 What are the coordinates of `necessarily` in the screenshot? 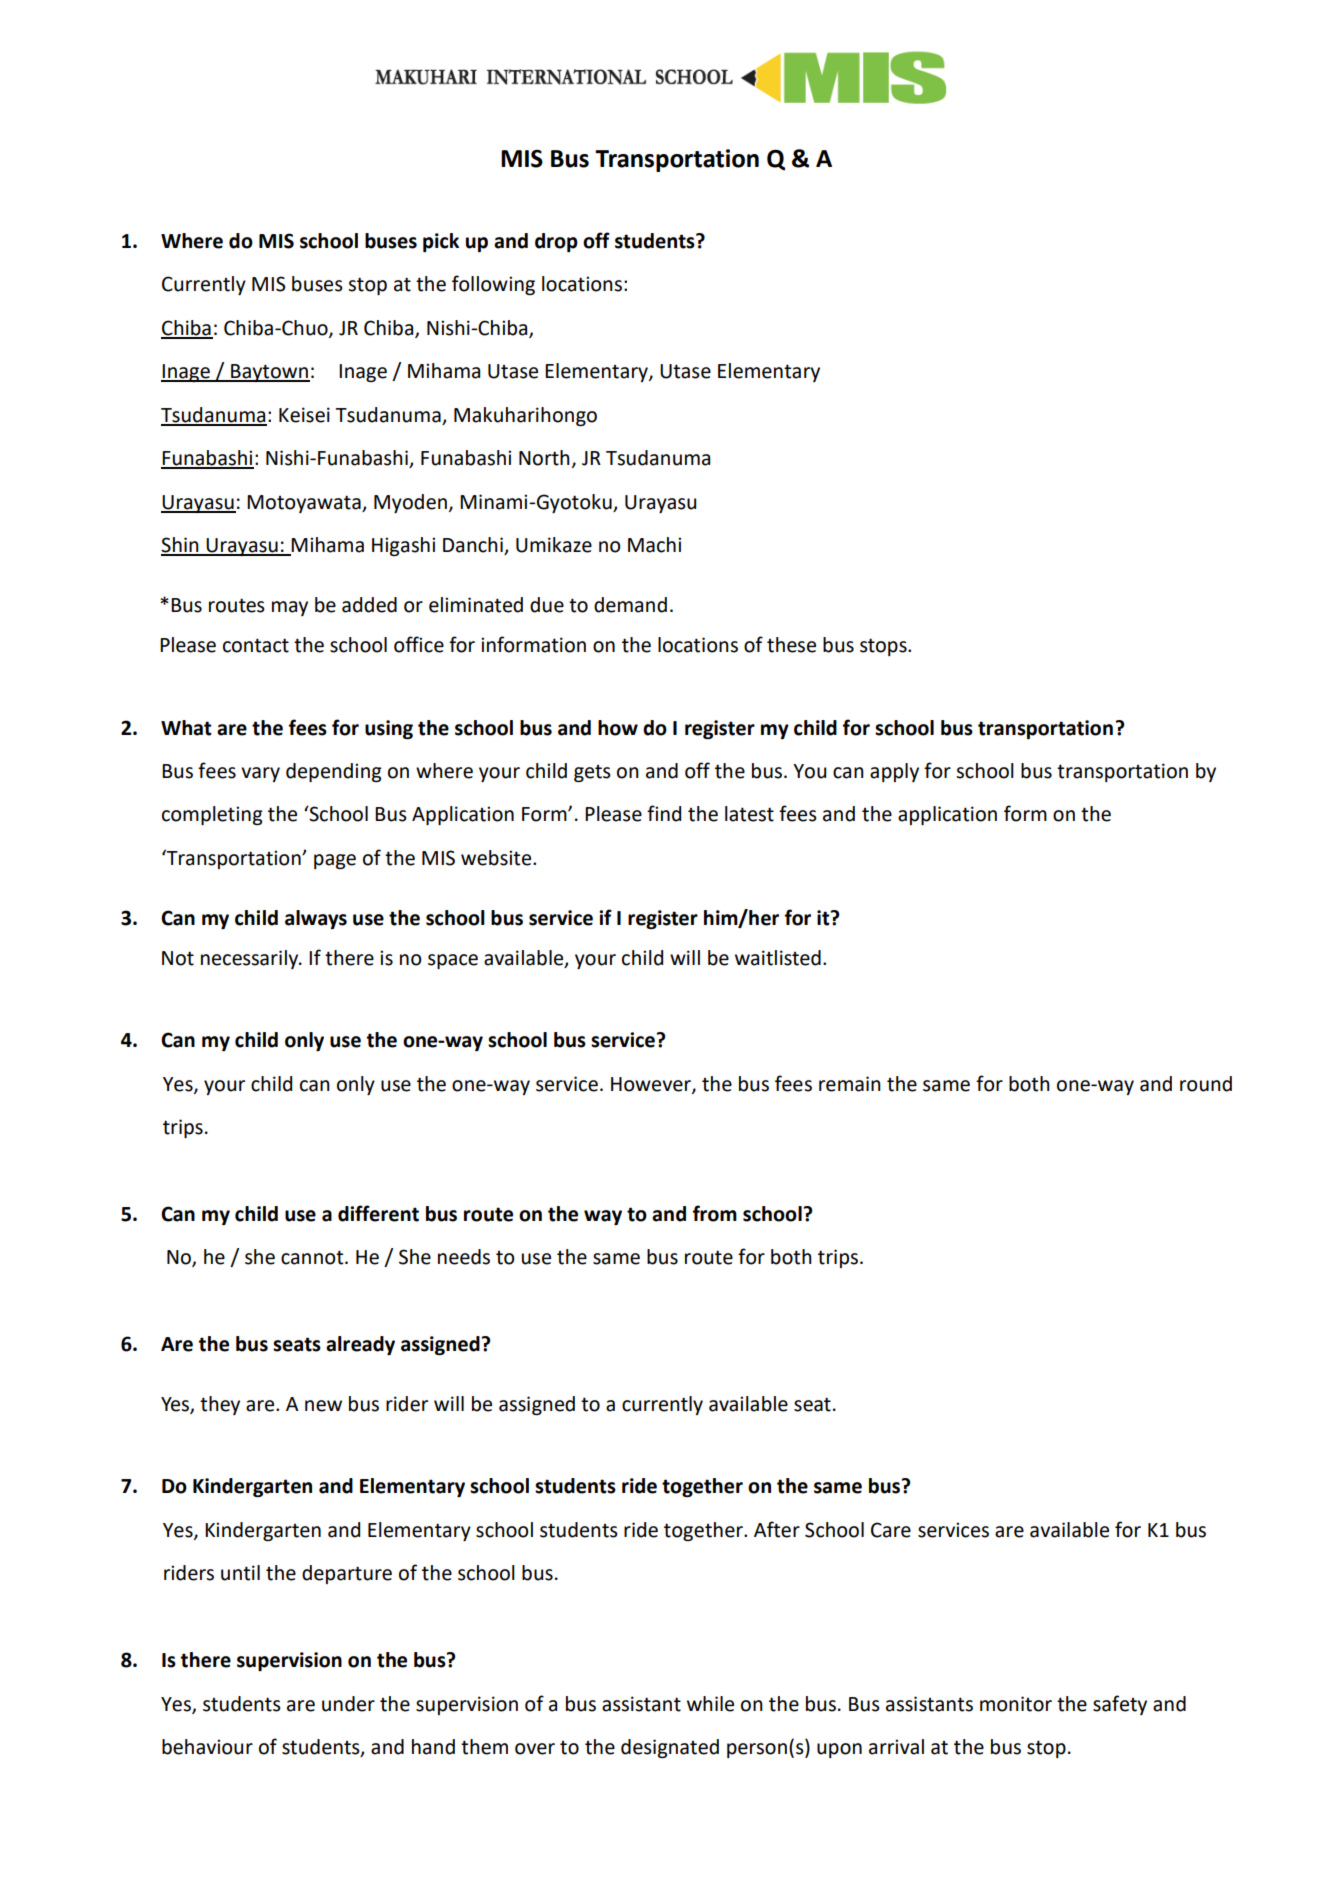 It's located at (251, 959).
